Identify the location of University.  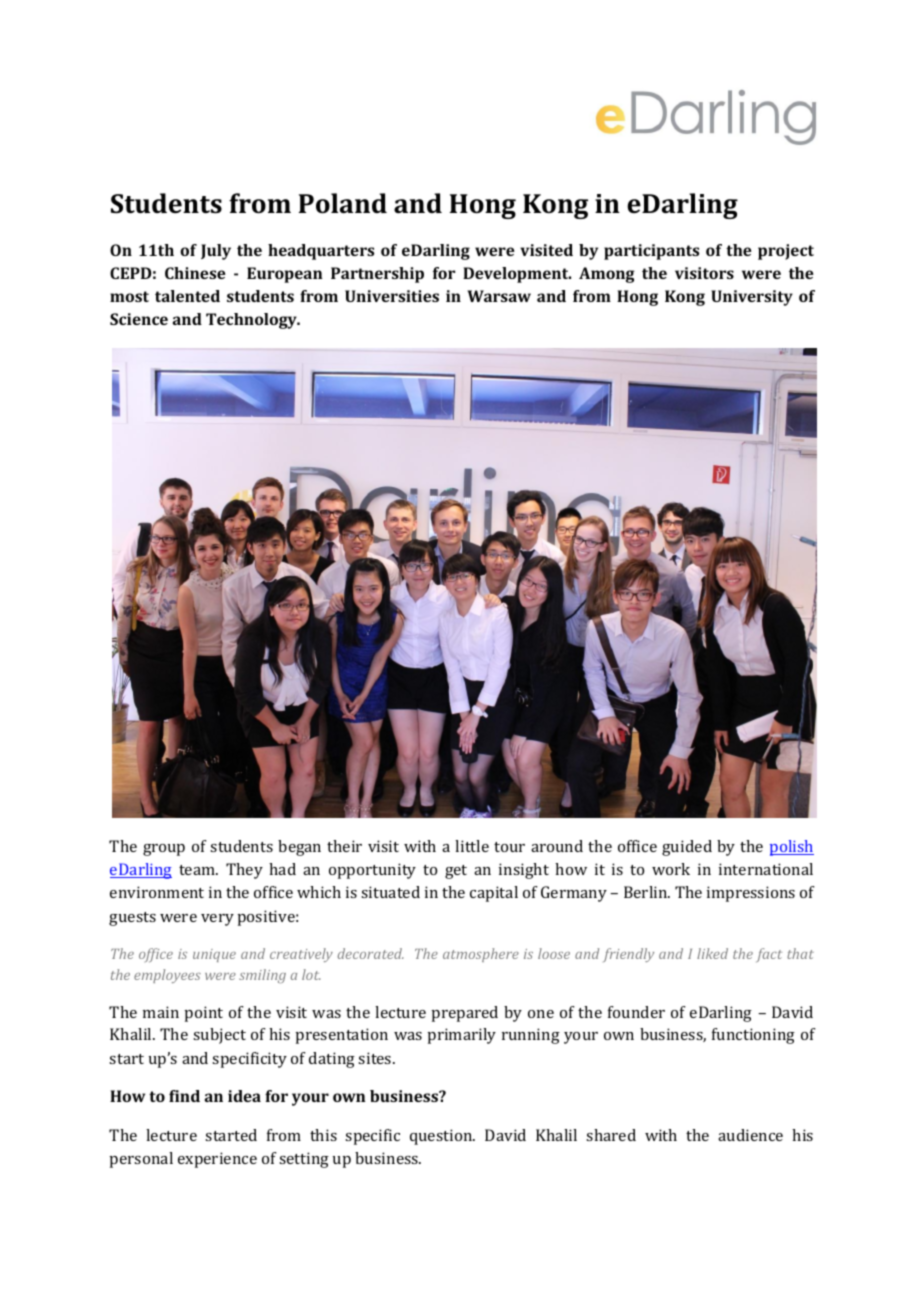
(752, 298).
